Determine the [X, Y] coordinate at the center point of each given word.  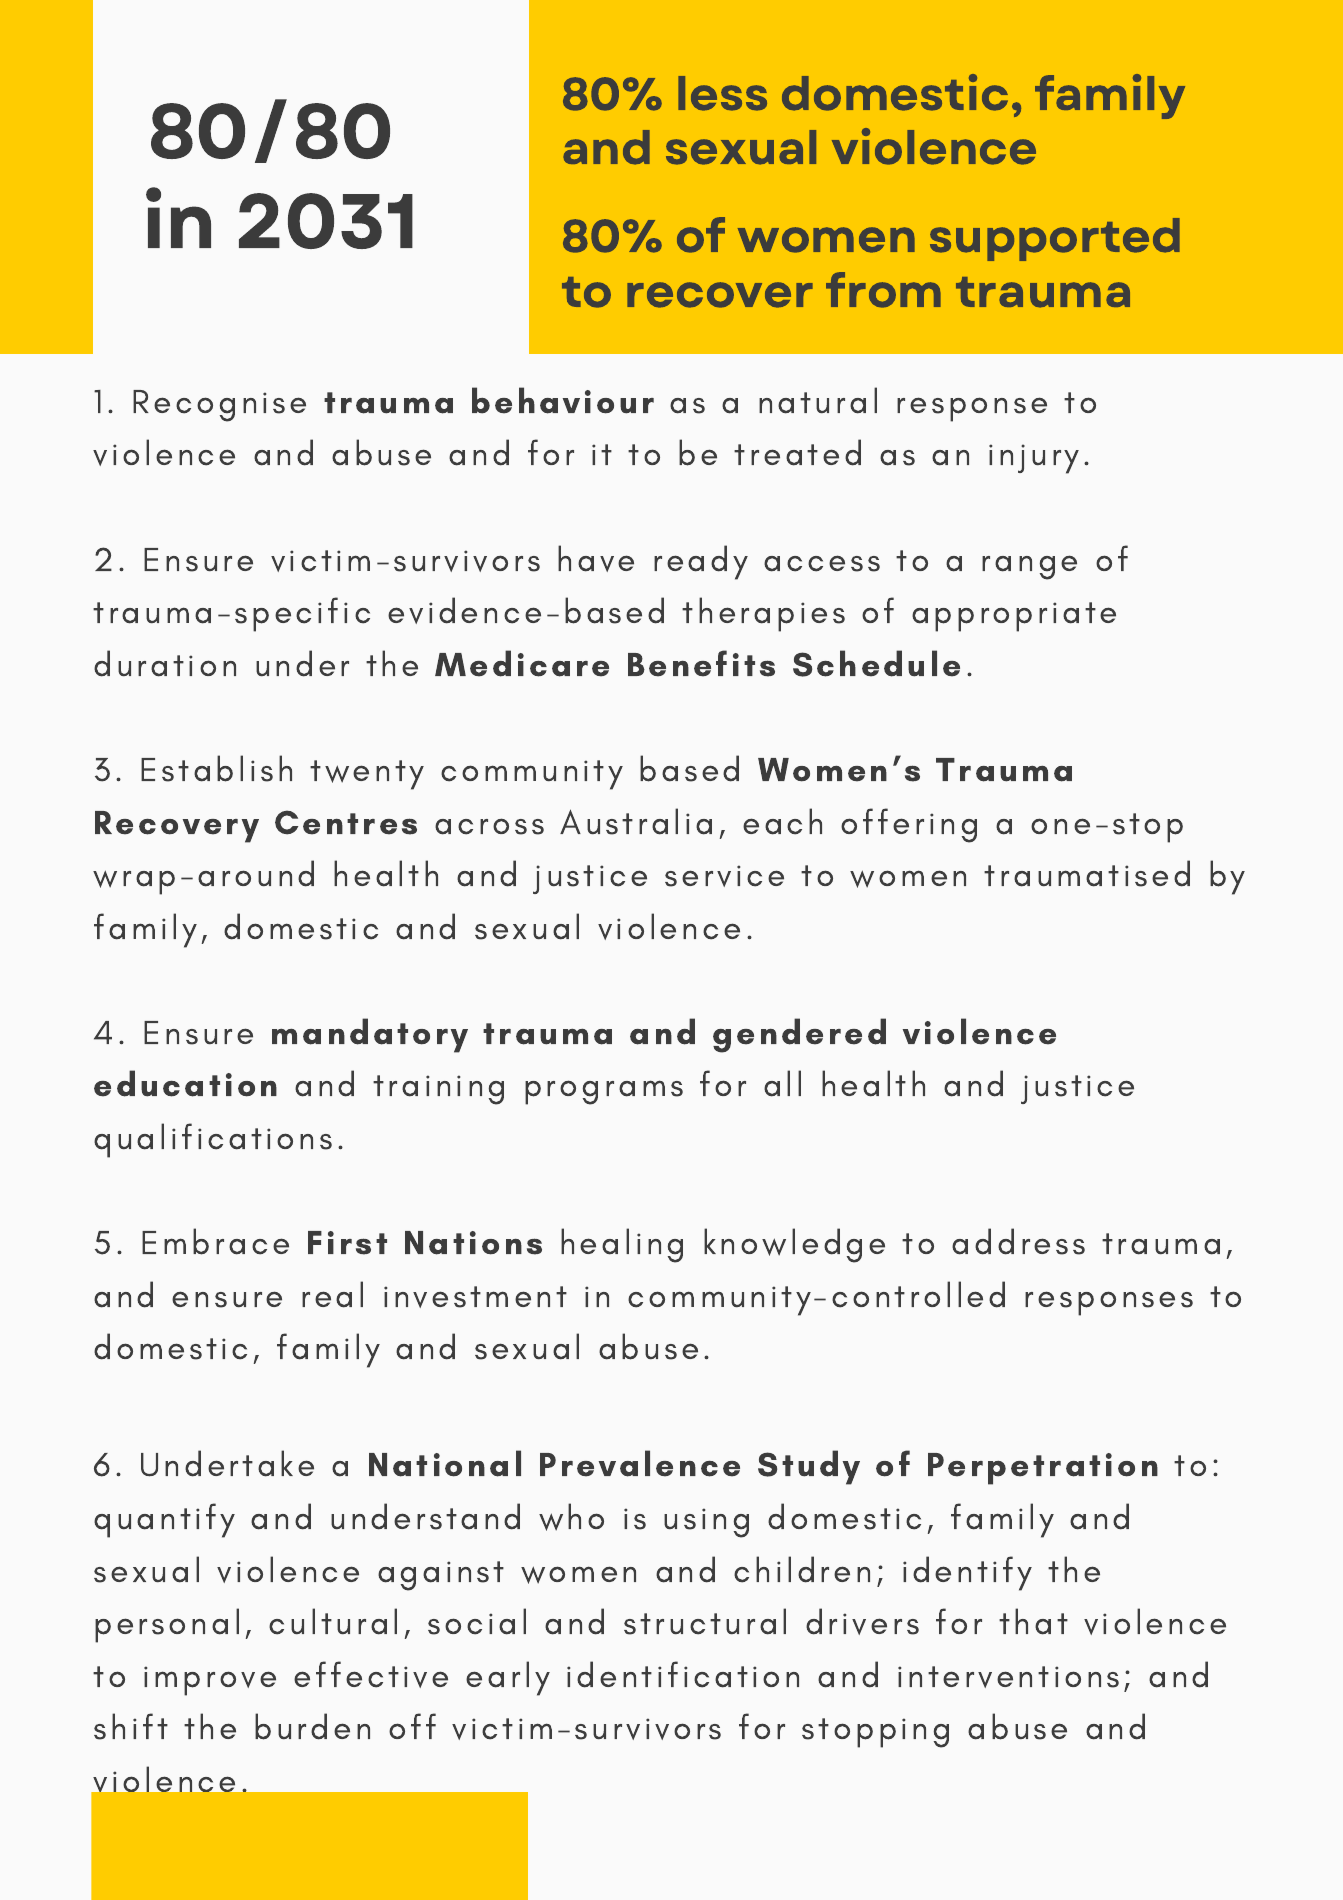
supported [1055, 239]
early [508, 1678]
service [724, 876]
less [722, 93]
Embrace [215, 1241]
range [1029, 567]
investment [475, 1297]
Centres [346, 822]
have [596, 558]
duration [165, 663]
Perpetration [1043, 1469]
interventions [1008, 1677]
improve [210, 1681]
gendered [799, 1035]
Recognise [219, 406]
